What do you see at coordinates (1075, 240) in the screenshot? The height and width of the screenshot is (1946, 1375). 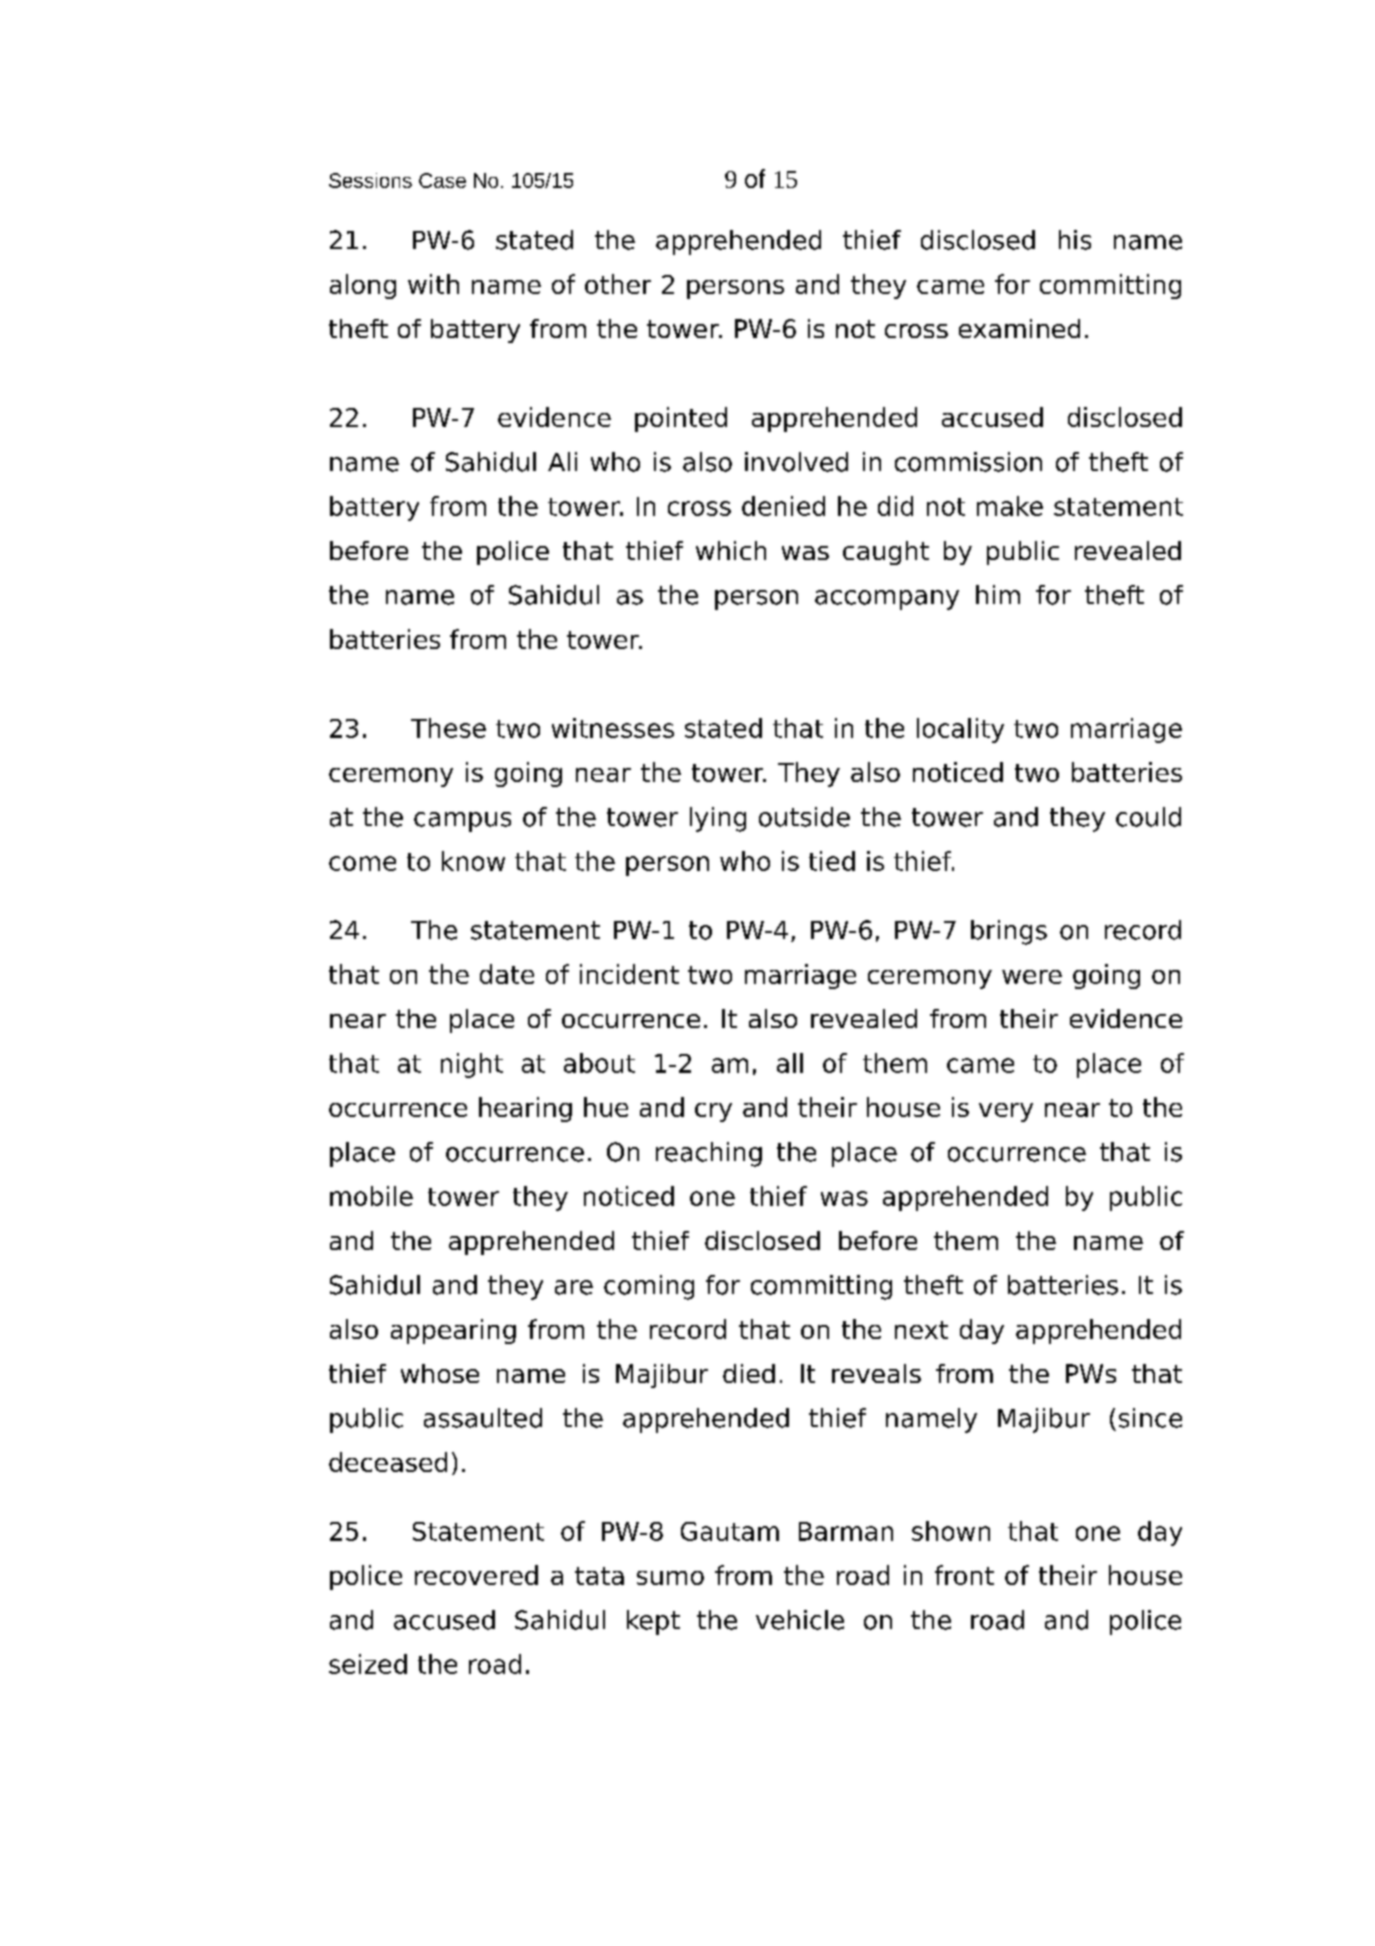 I see `his` at bounding box center [1075, 240].
